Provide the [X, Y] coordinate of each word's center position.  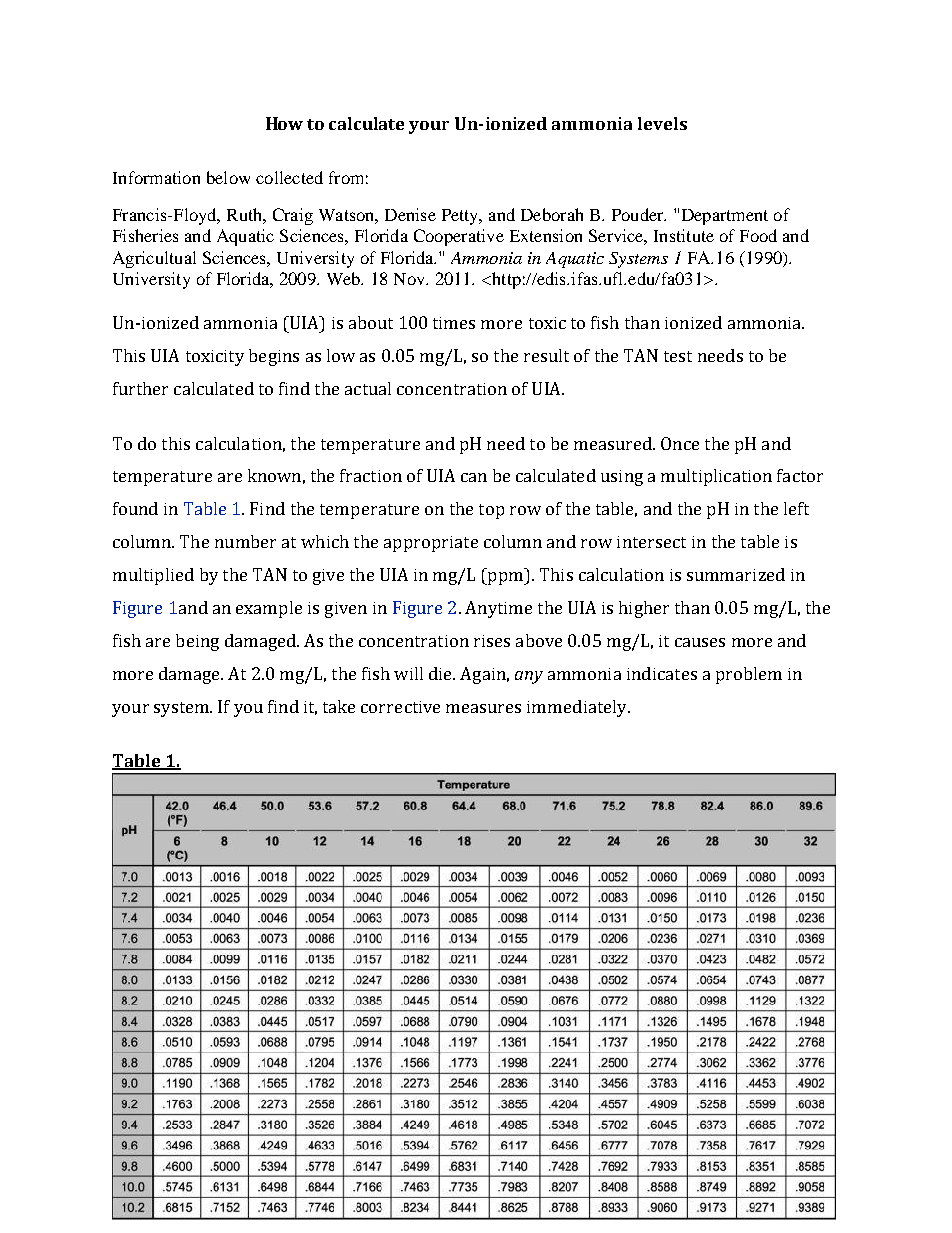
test [678, 356]
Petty [461, 217]
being [197, 642]
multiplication [716, 477]
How [284, 123]
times [454, 323]
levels [662, 123]
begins [274, 357]
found [135, 508]
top [491, 511]
